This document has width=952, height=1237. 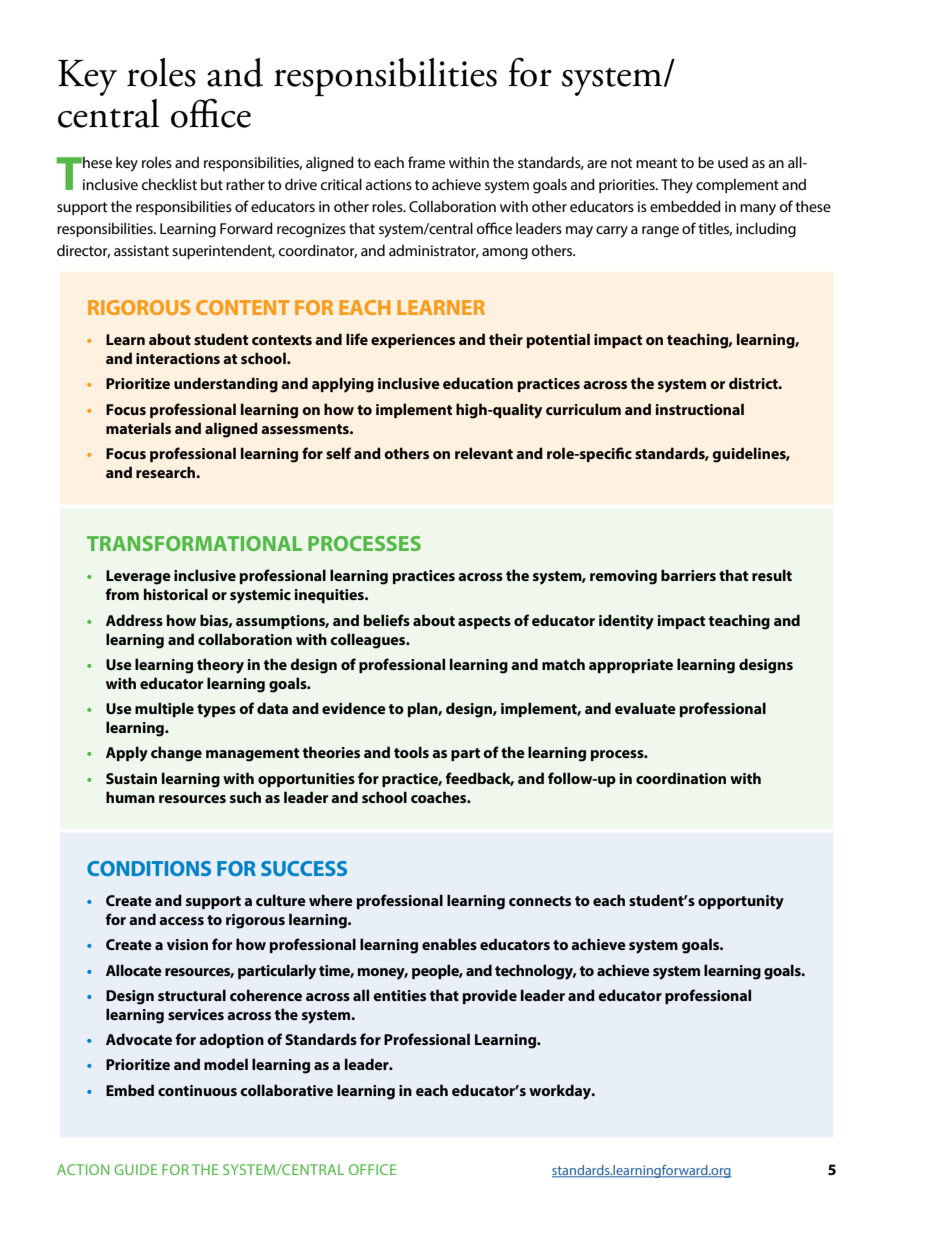 What do you see at coordinates (700, 409) in the document?
I see `instructional` at bounding box center [700, 409].
